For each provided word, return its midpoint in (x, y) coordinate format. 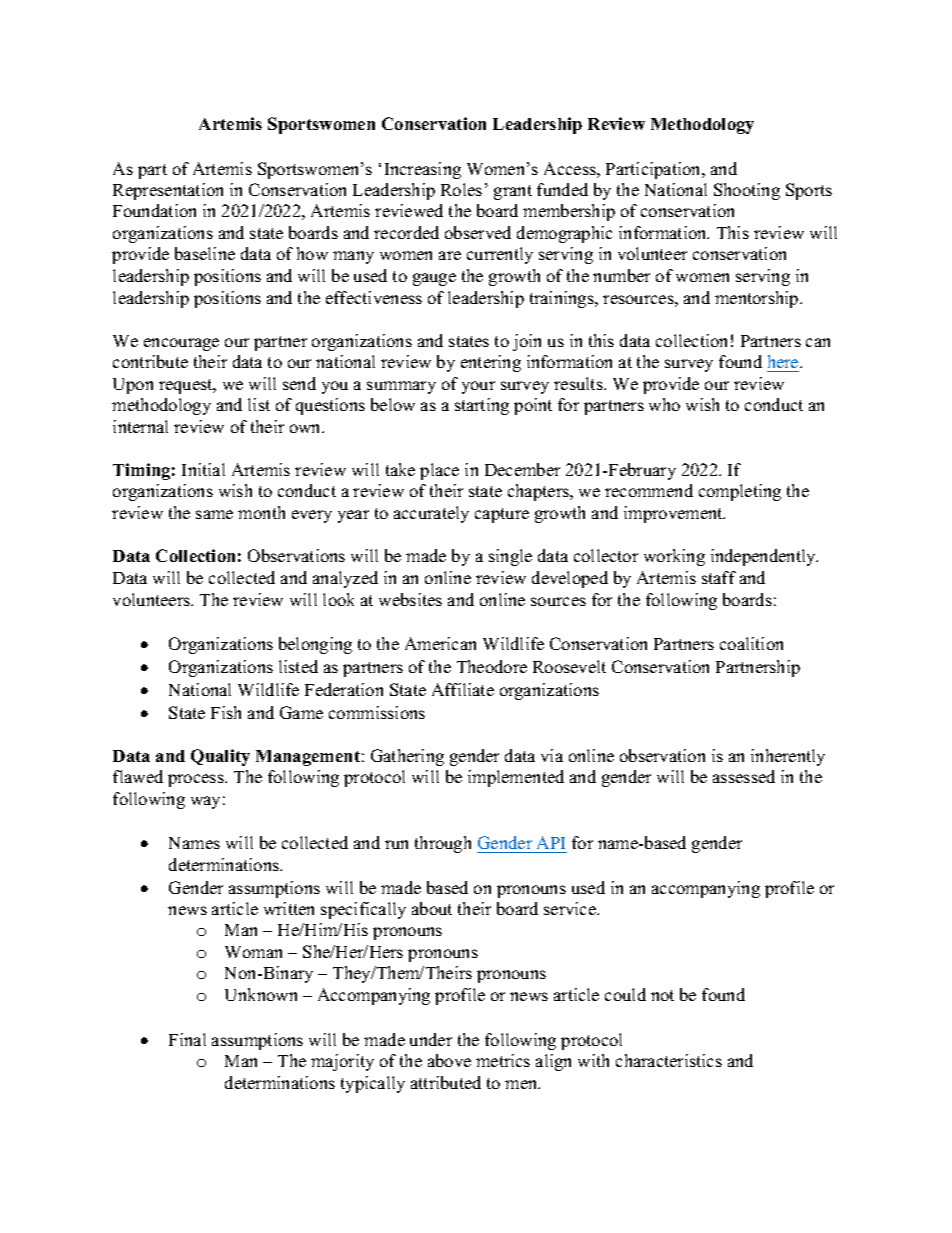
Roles (461, 189)
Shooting (747, 191)
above (449, 1060)
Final (187, 1039)
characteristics (669, 1060)
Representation (168, 191)
